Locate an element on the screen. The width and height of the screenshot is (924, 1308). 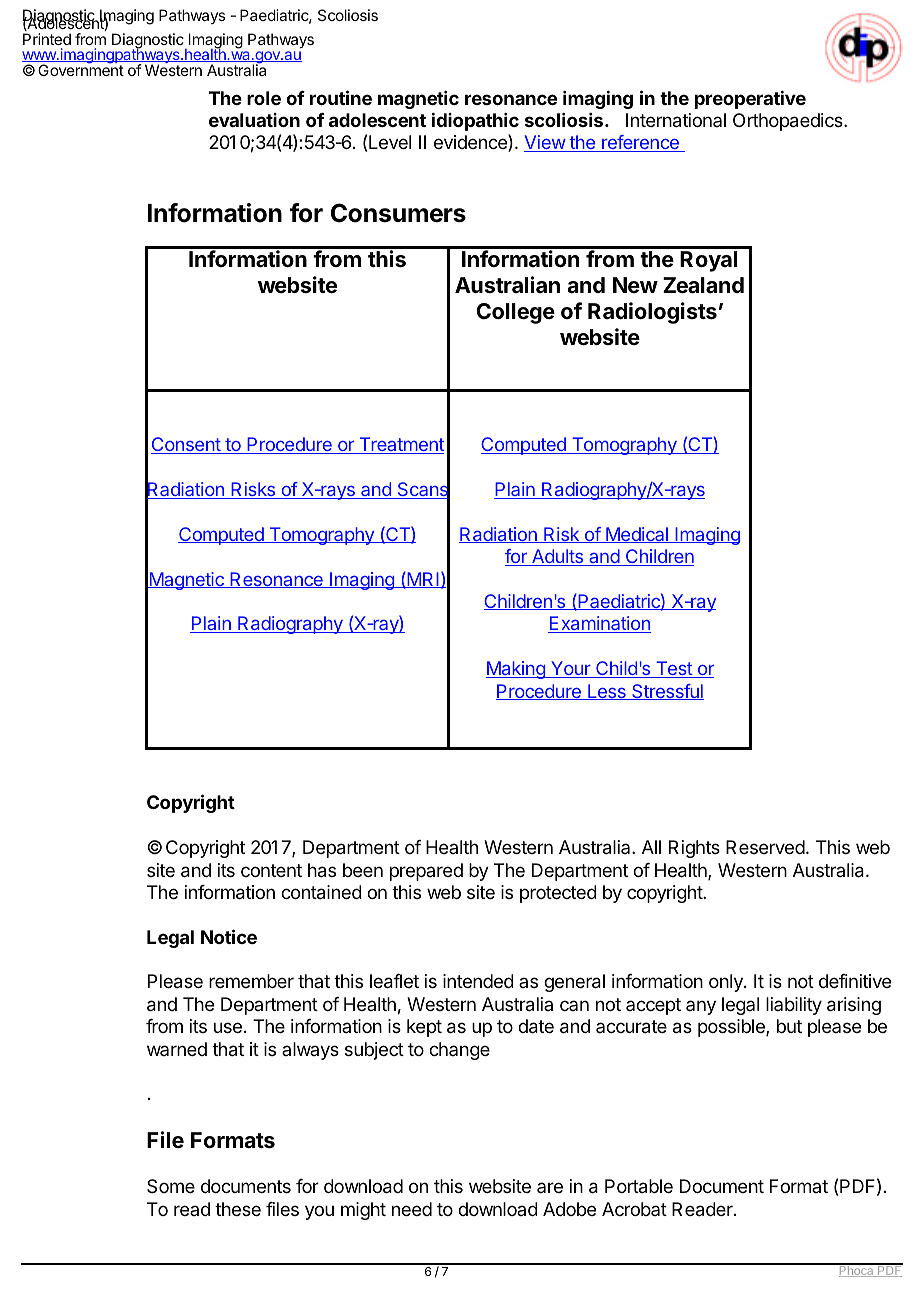
Medical is located at coordinates (637, 535).
